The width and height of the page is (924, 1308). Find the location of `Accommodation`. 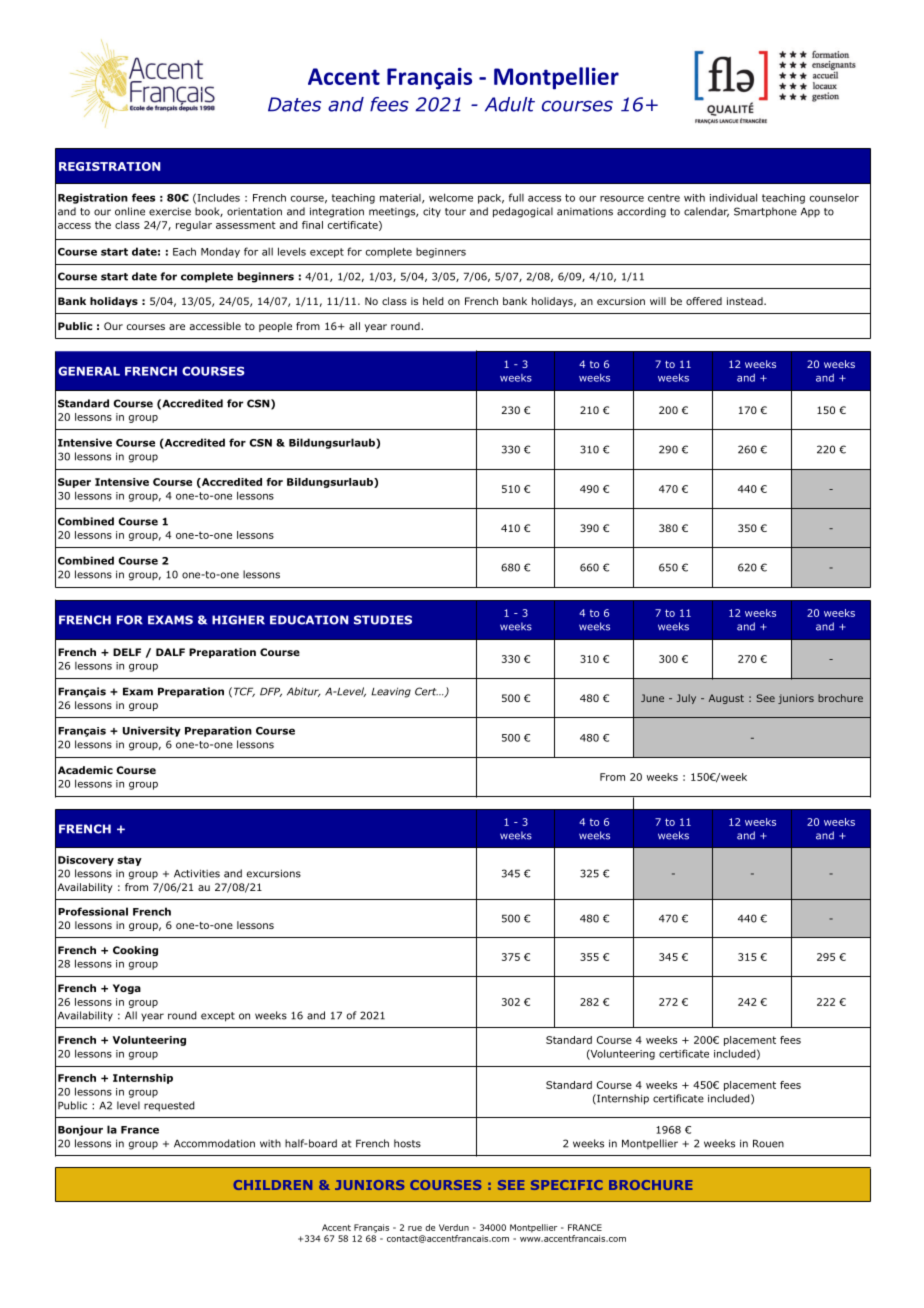

Accommodation is located at coordinates (214, 1143).
